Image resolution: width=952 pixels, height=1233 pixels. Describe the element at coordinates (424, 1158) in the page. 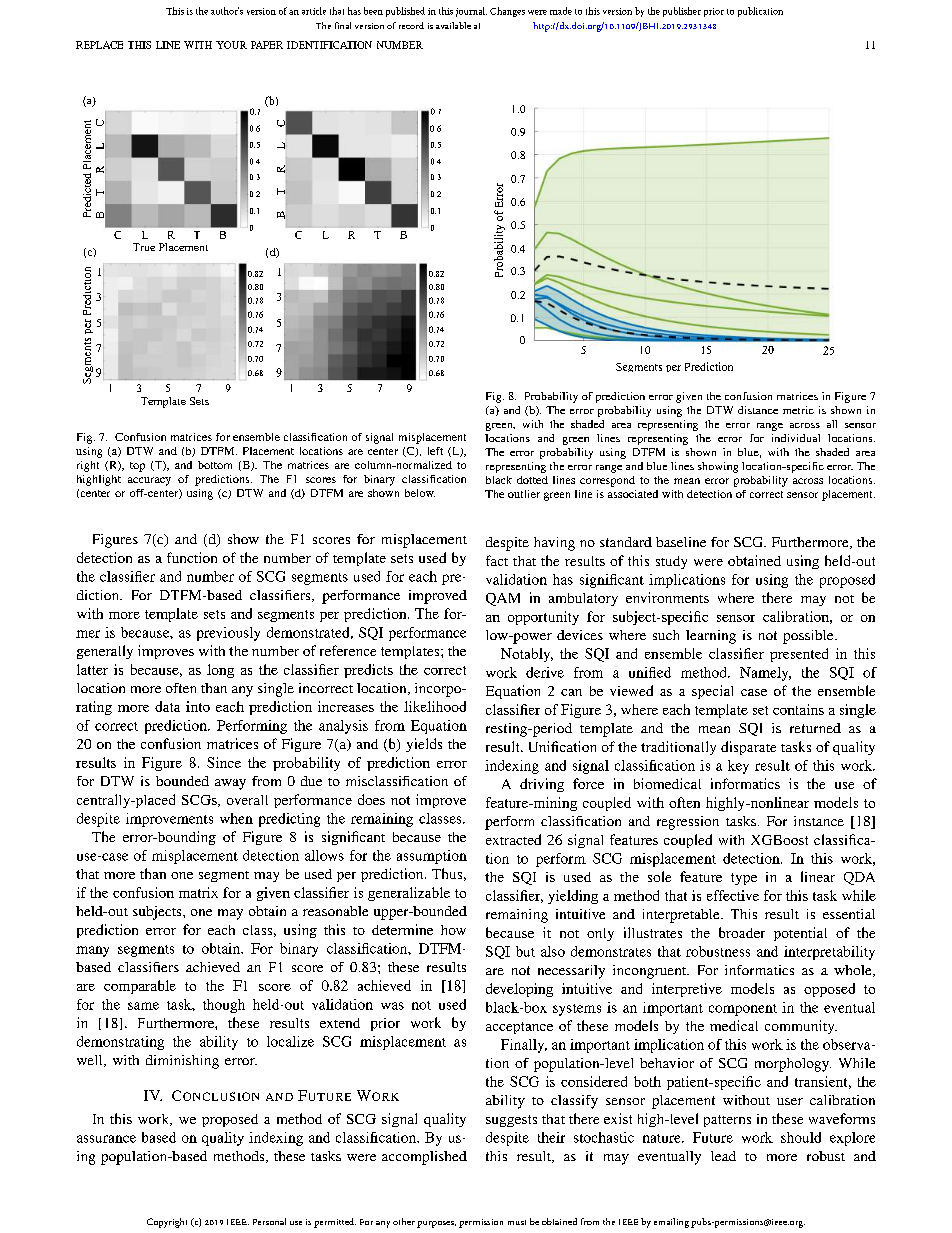

I see `accomplished` at that location.
